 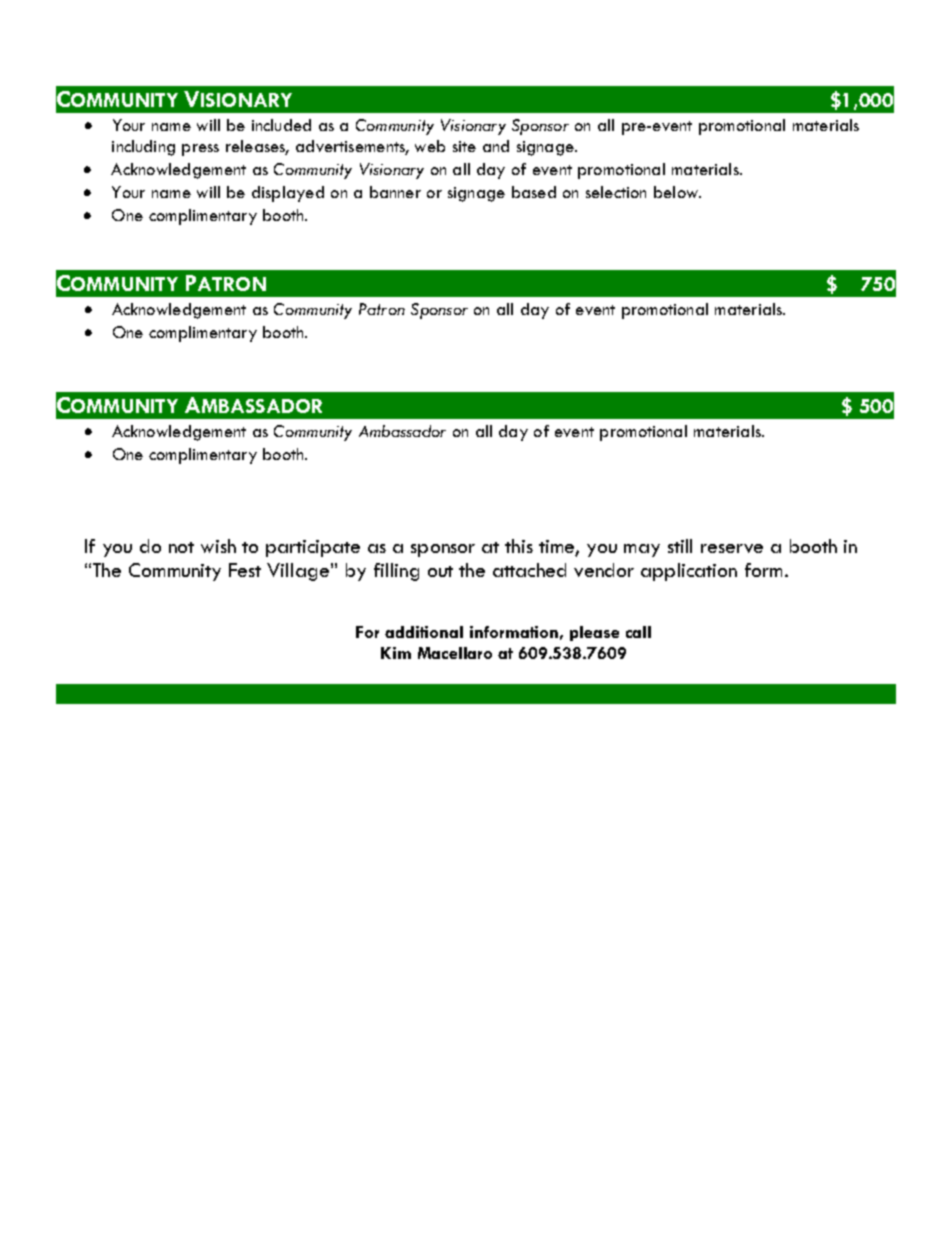 I want to click on still, so click(x=680, y=546).
